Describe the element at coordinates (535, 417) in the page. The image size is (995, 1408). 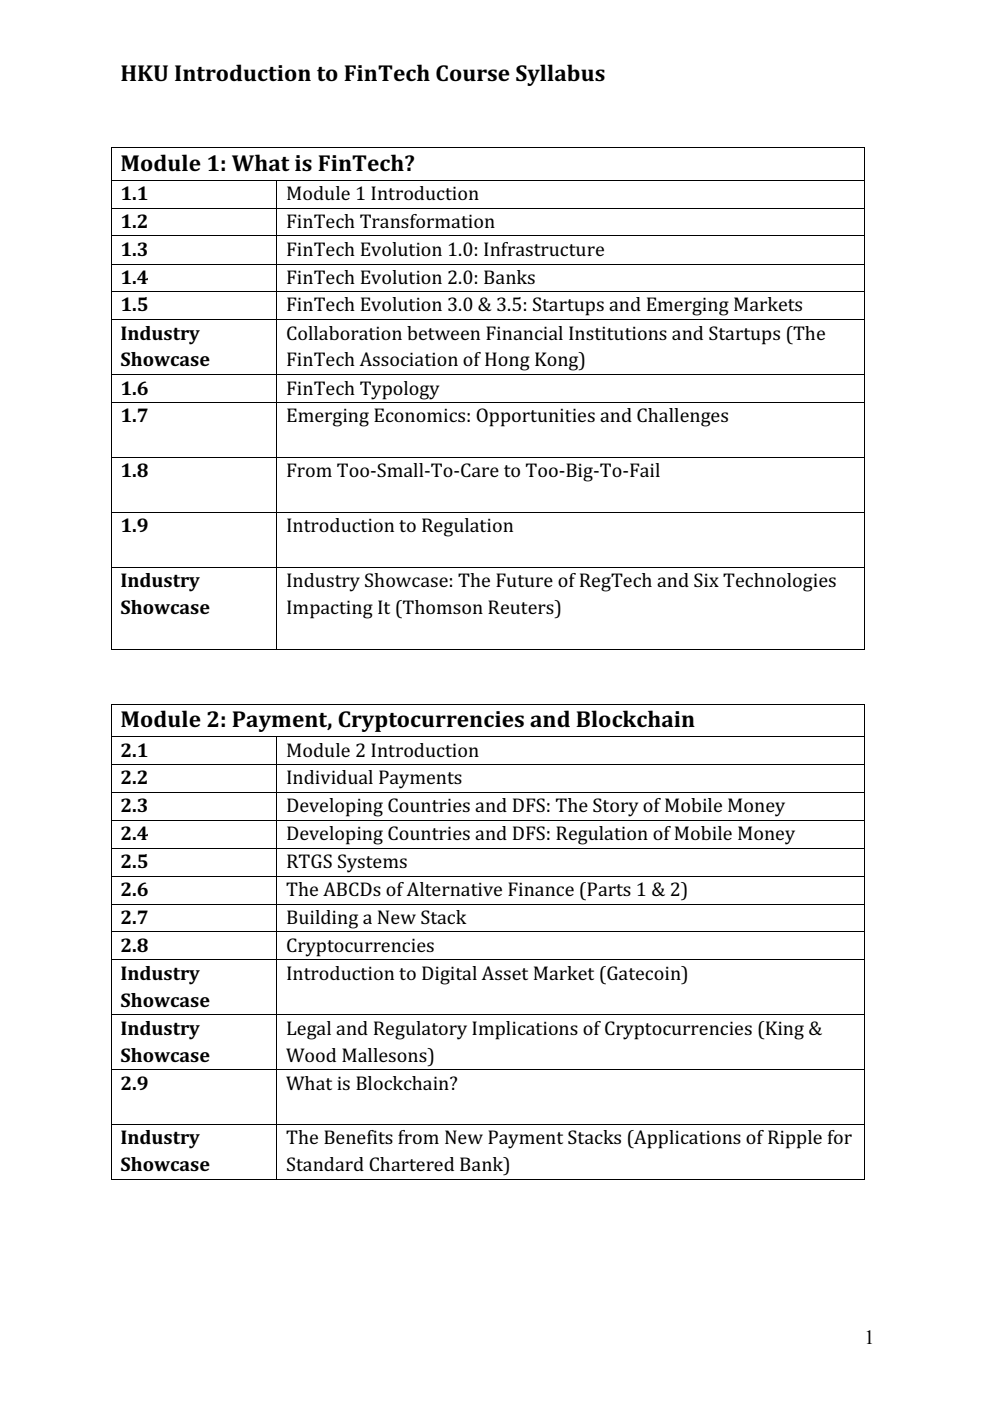
I see `Opportunities` at that location.
